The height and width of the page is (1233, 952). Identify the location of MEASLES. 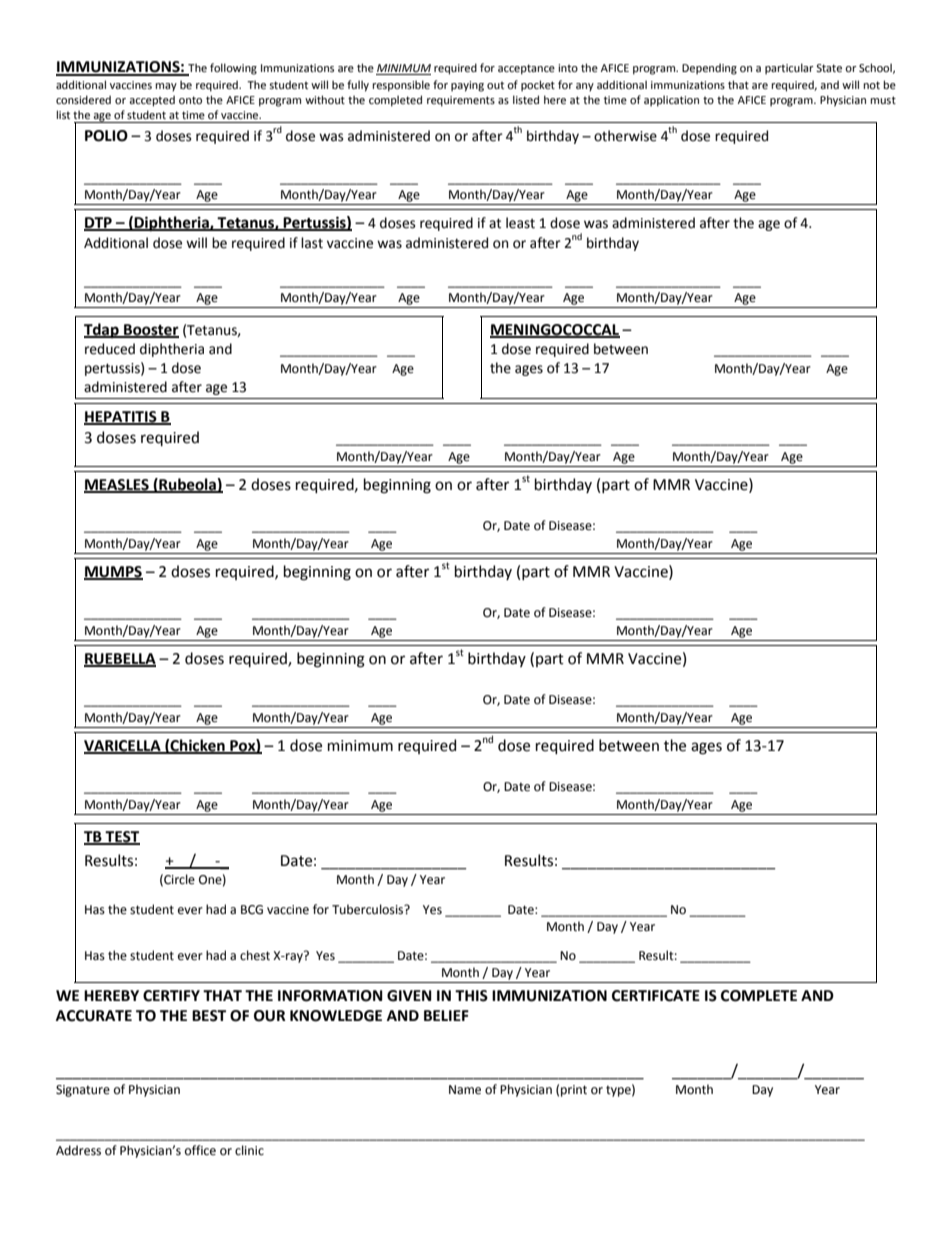
(117, 485).
